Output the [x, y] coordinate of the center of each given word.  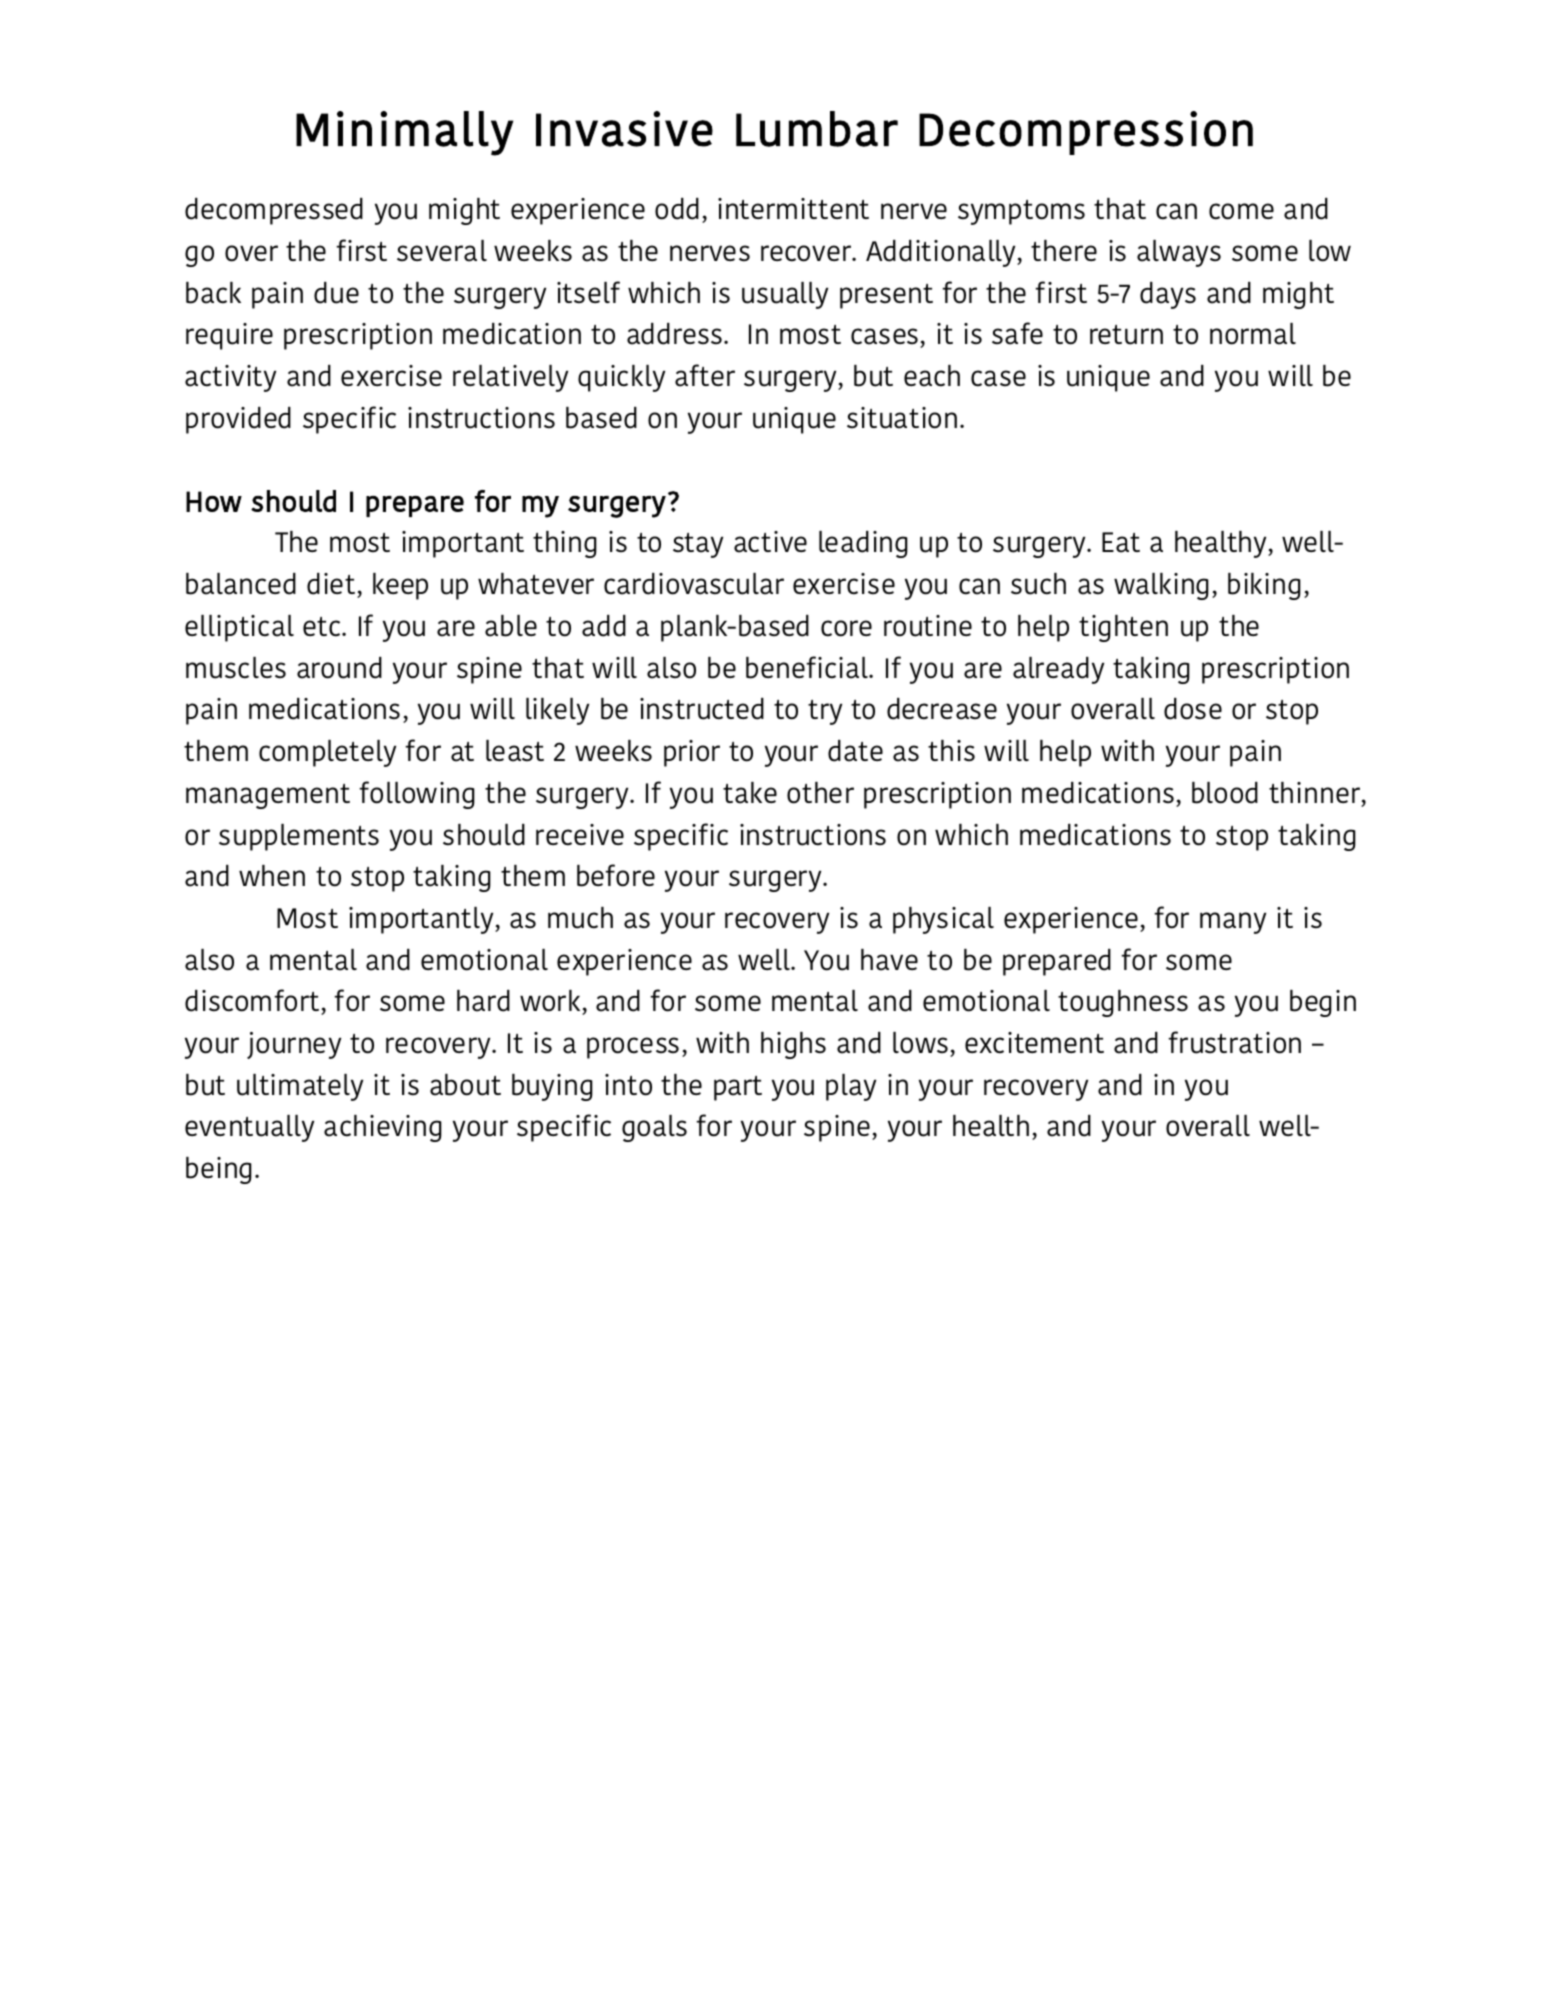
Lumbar [817, 129]
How [214, 501]
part [738, 1088]
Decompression [1086, 133]
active [770, 542]
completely [327, 753]
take [750, 793]
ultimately [300, 1087]
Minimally [404, 133]
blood [1225, 793]
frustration [1234, 1042]
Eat [1121, 542]
